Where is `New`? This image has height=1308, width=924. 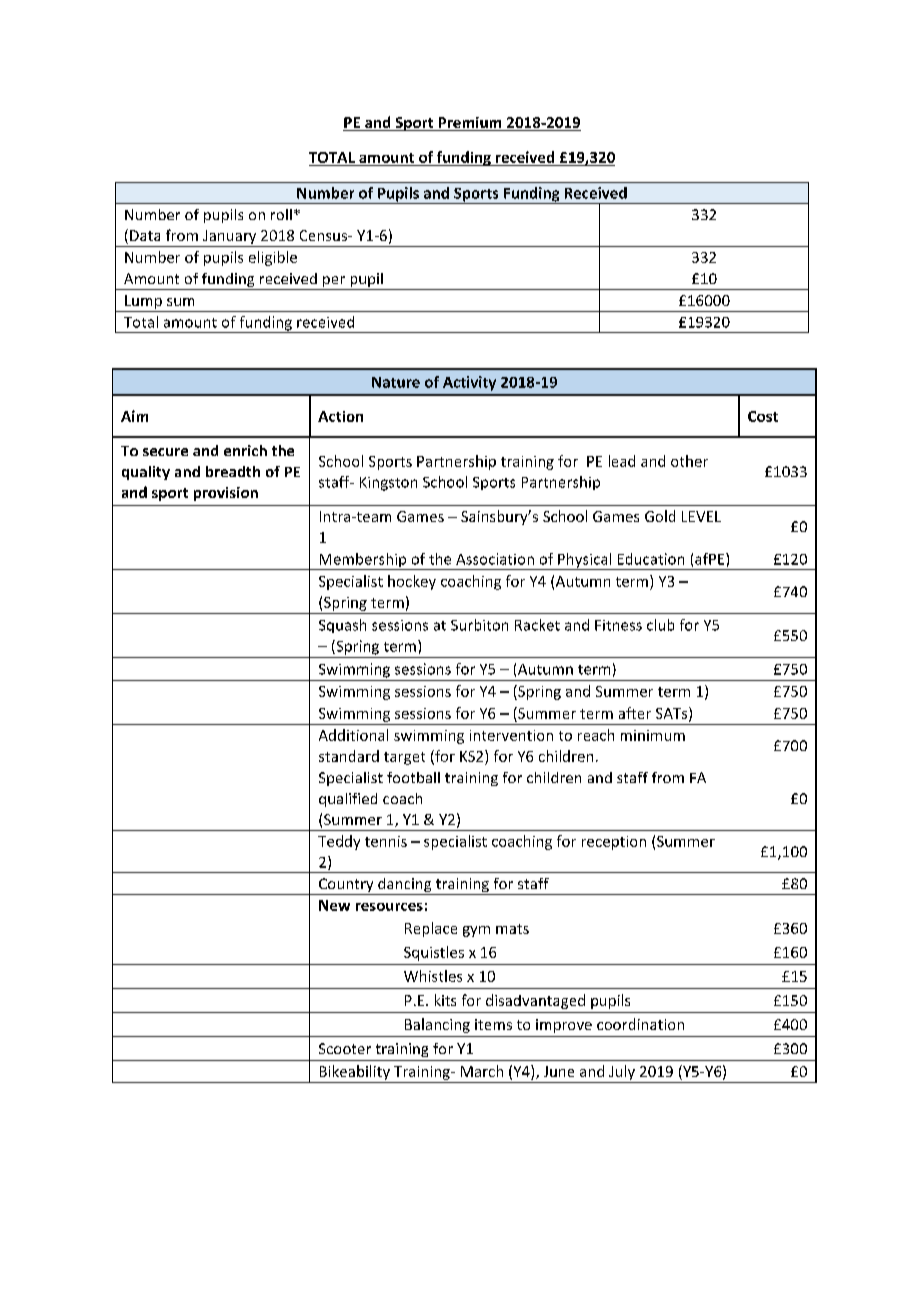 New is located at coordinates (334, 905).
